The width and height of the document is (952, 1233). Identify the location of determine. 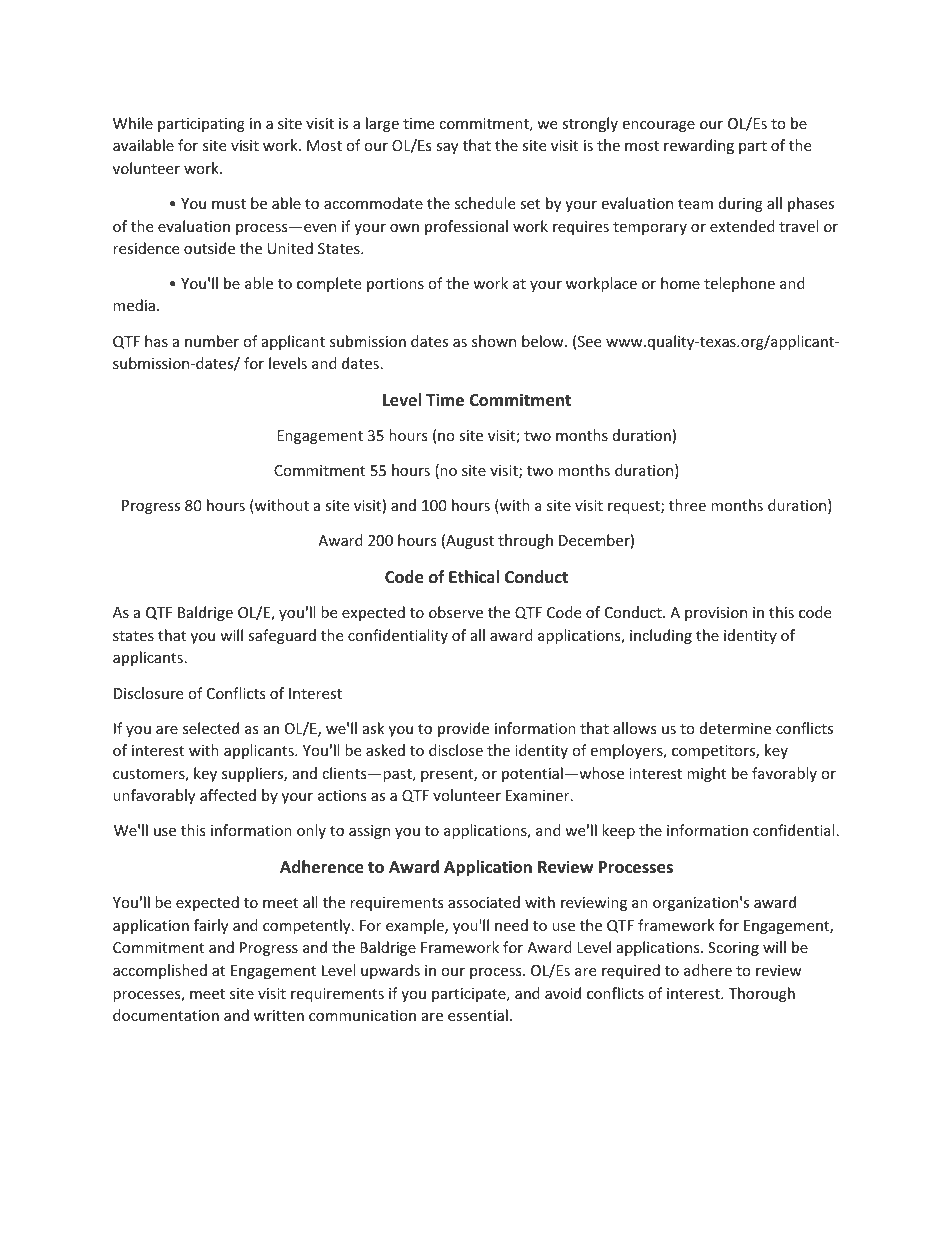
(735, 728).
